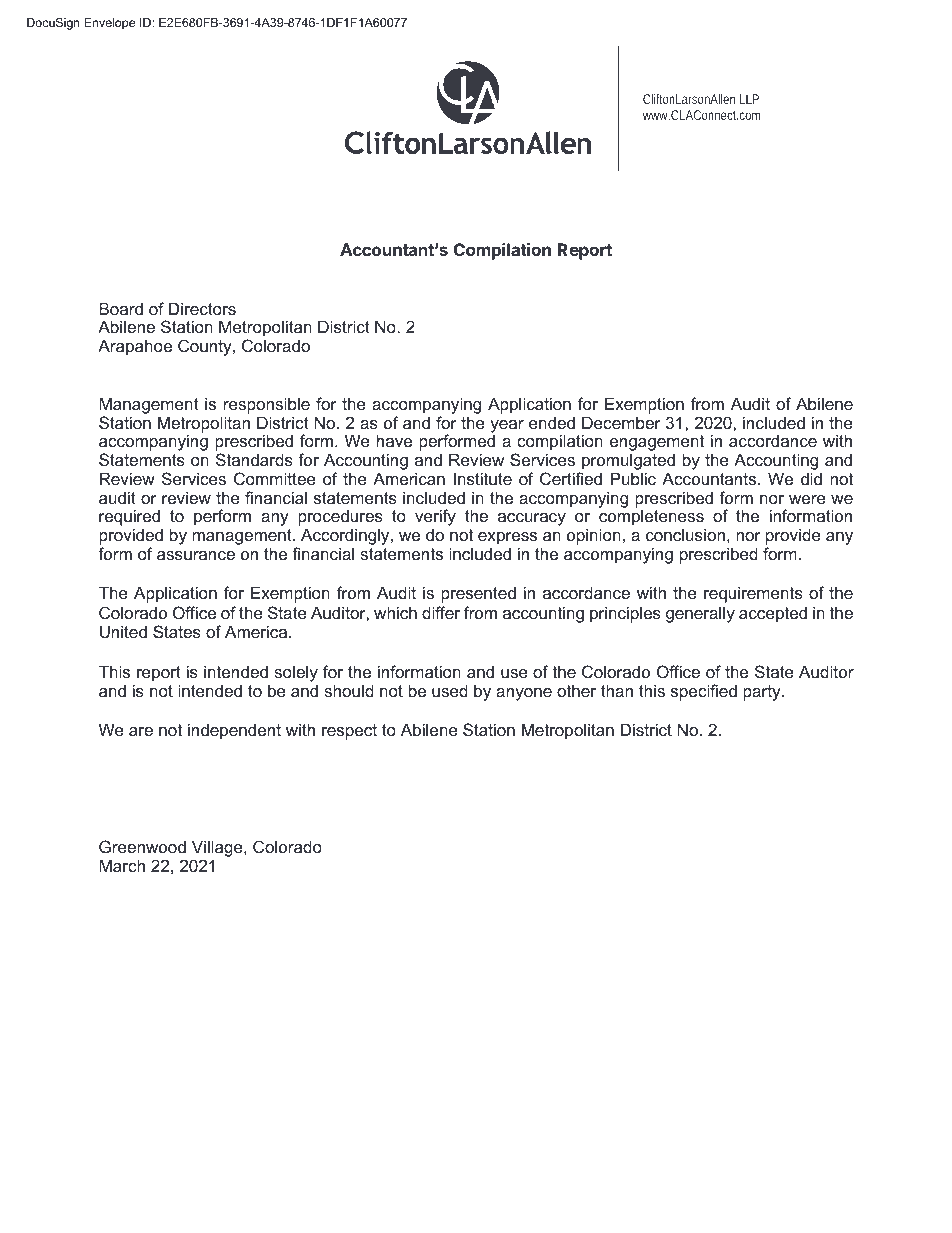  What do you see at coordinates (349, 732) in the screenshot?
I see `respect` at bounding box center [349, 732].
